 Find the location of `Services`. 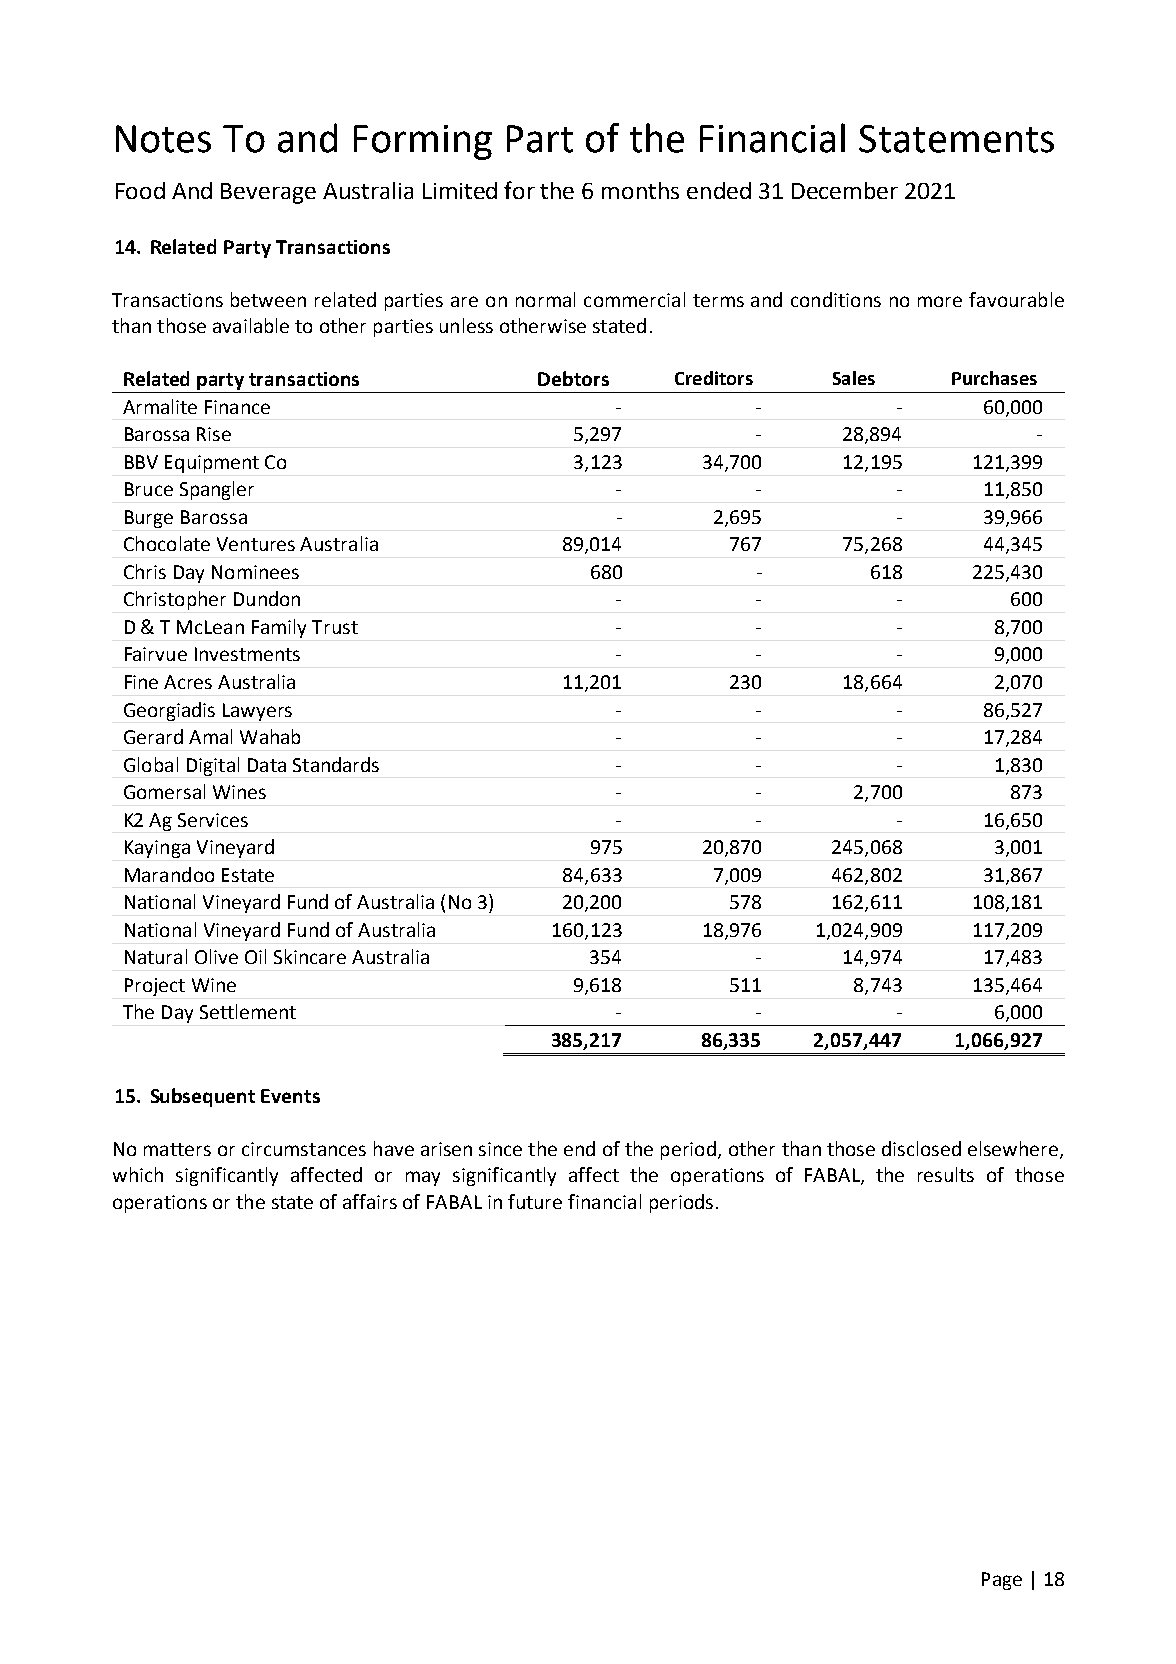

Services is located at coordinates (213, 820).
